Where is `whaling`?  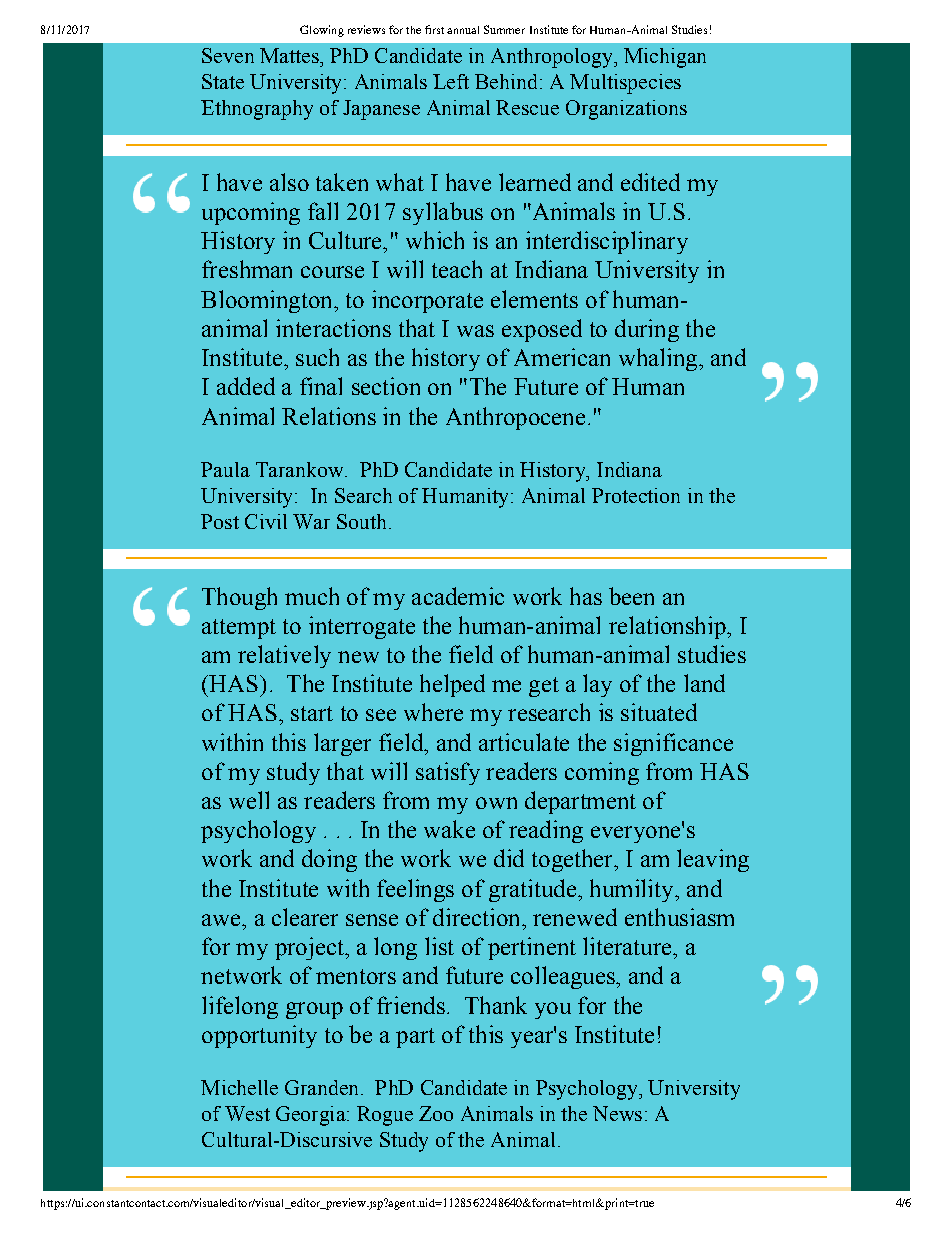
whaling is located at coordinates (659, 359).
